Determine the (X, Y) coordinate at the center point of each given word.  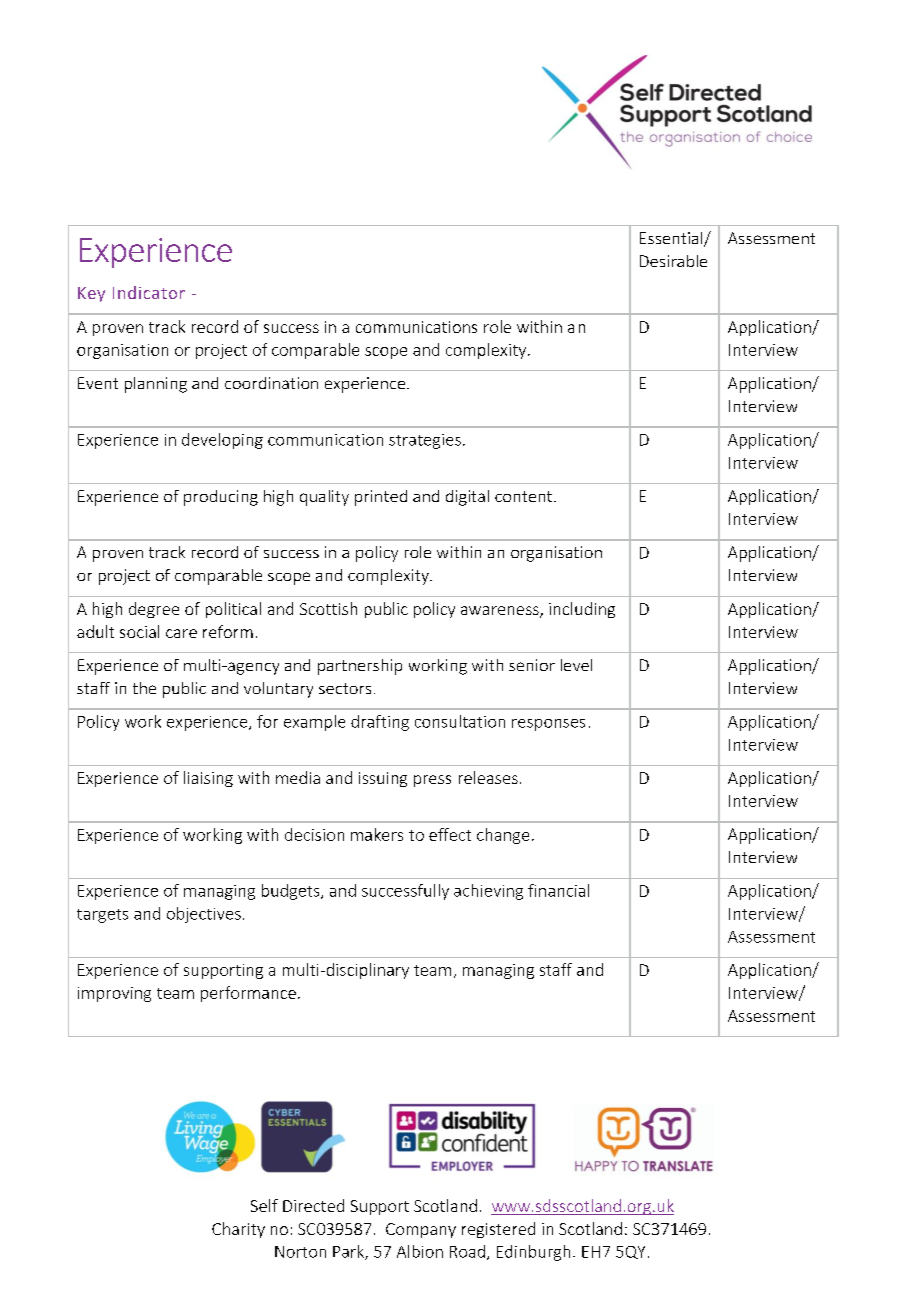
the (144, 688)
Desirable (673, 261)
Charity (238, 1230)
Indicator (149, 292)
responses (548, 725)
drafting (380, 723)
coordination (271, 383)
